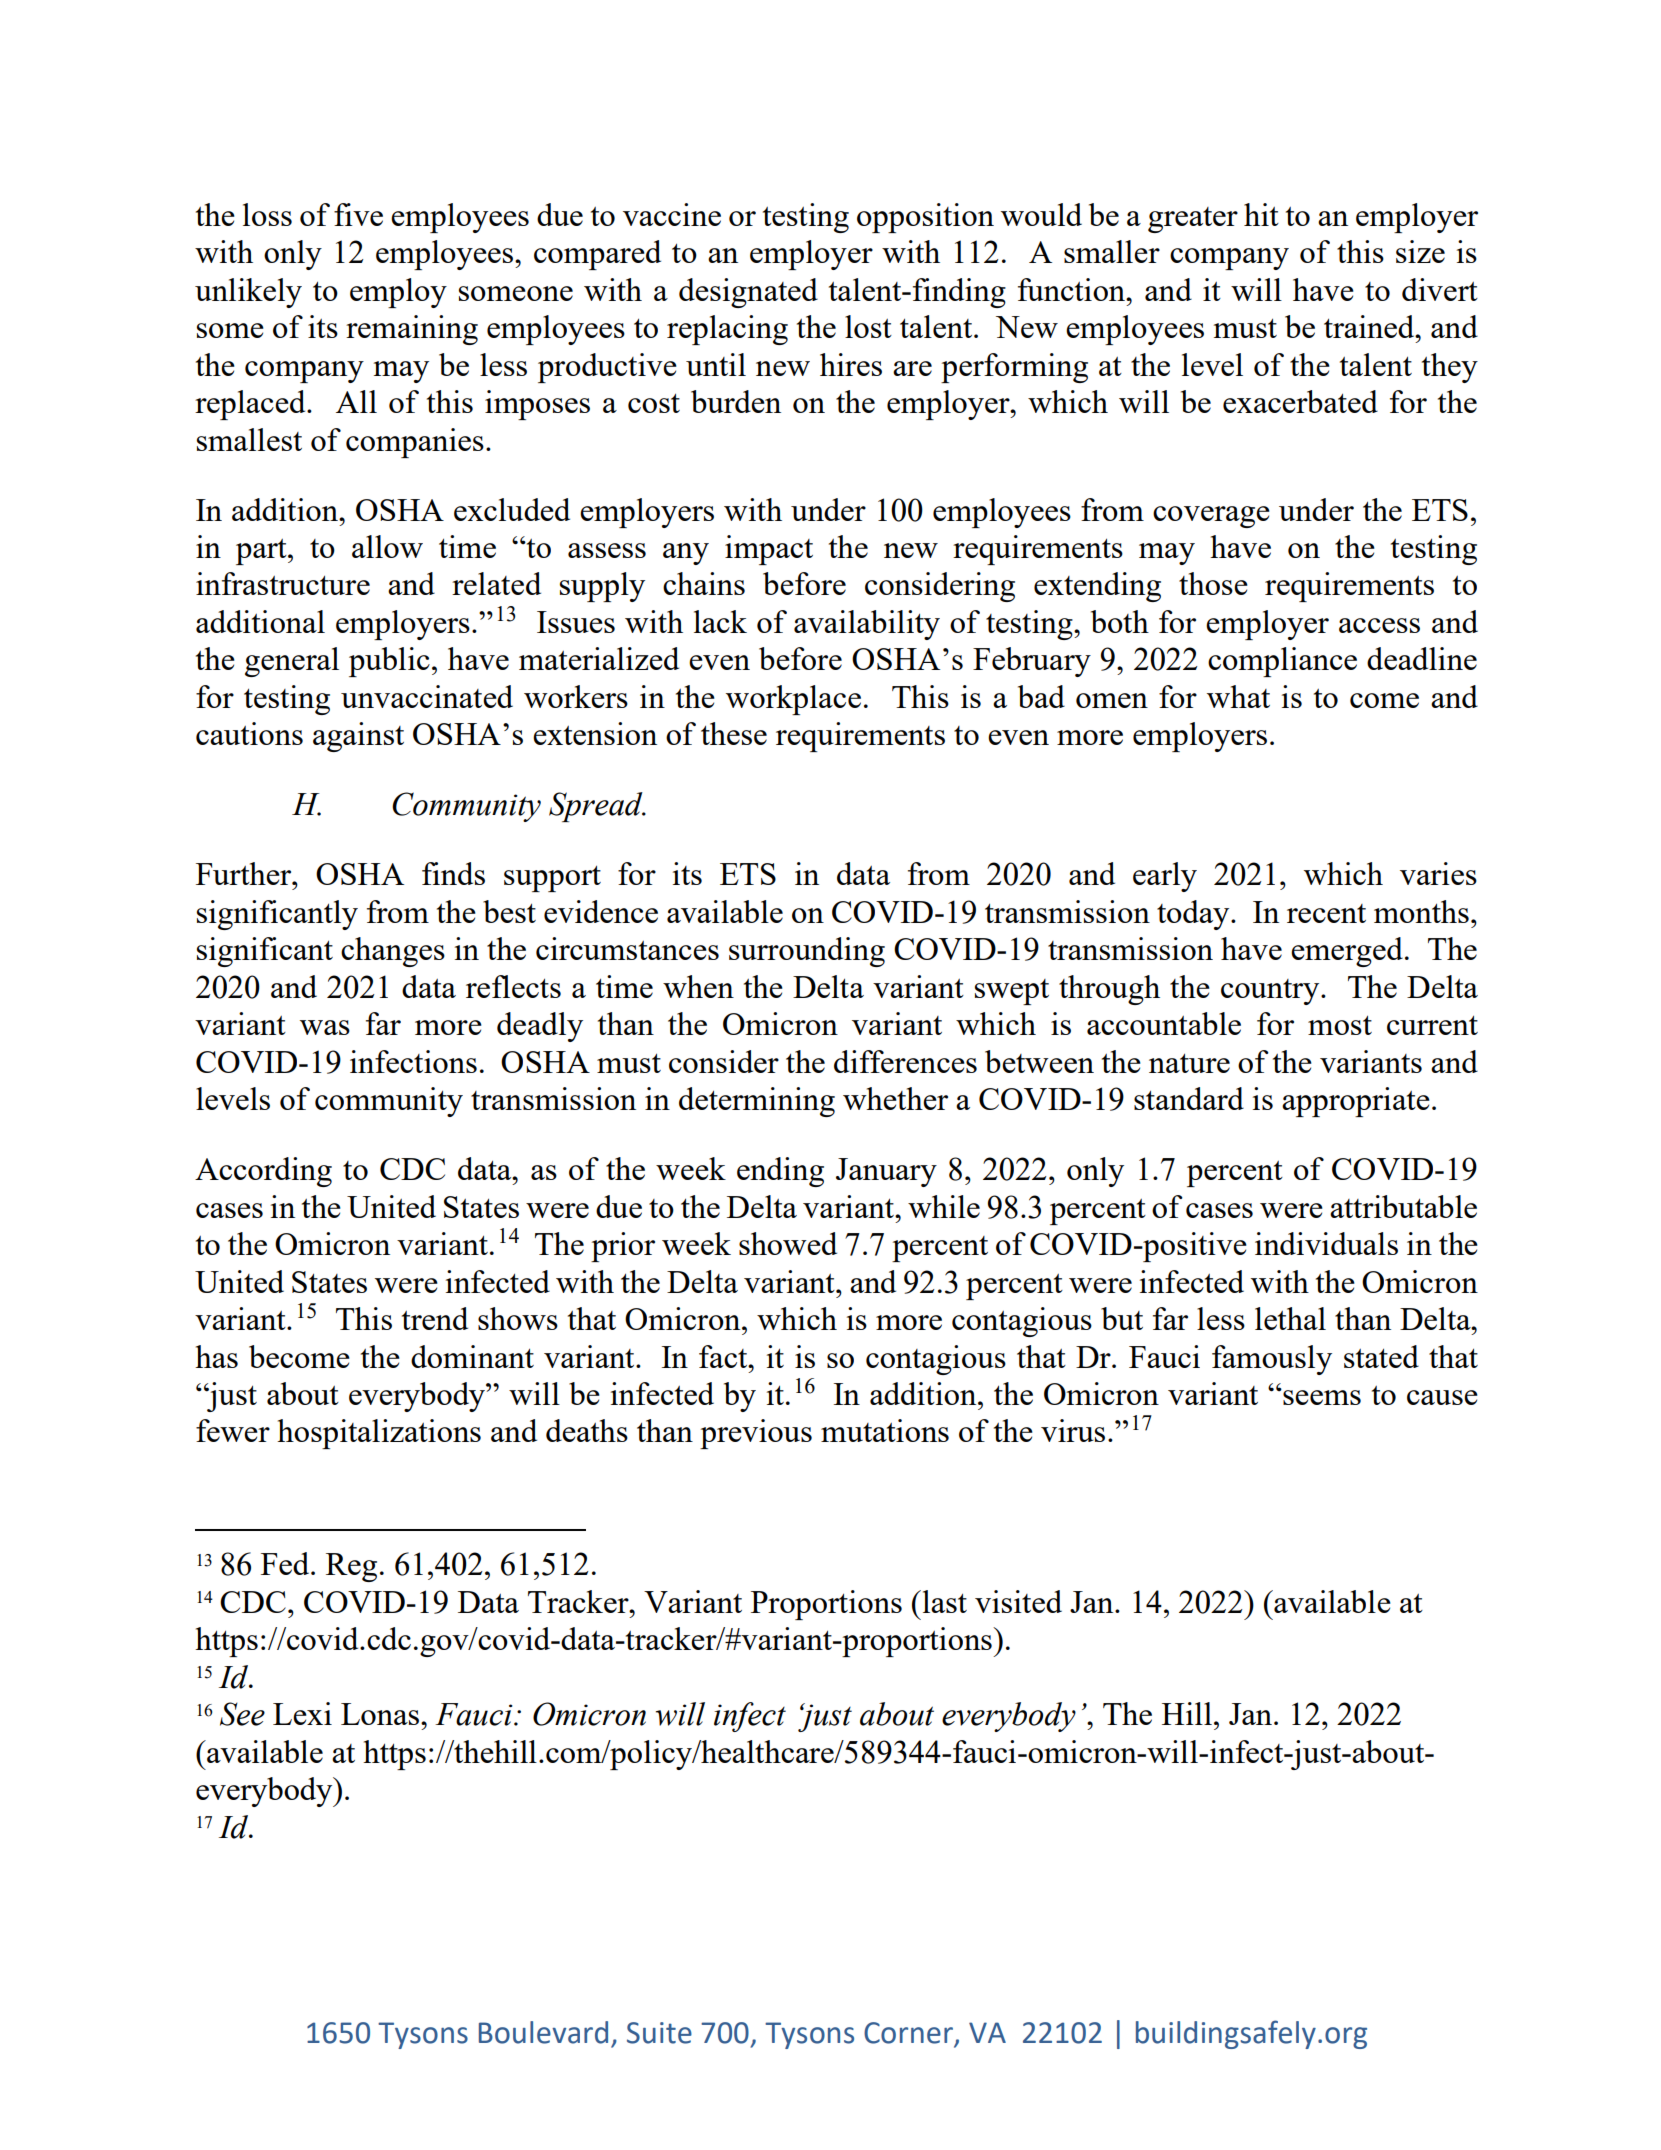 The width and height of the screenshot is (1661, 2150). Describe the element at coordinates (543, 2032) in the screenshot. I see `Boulevard` at that location.
